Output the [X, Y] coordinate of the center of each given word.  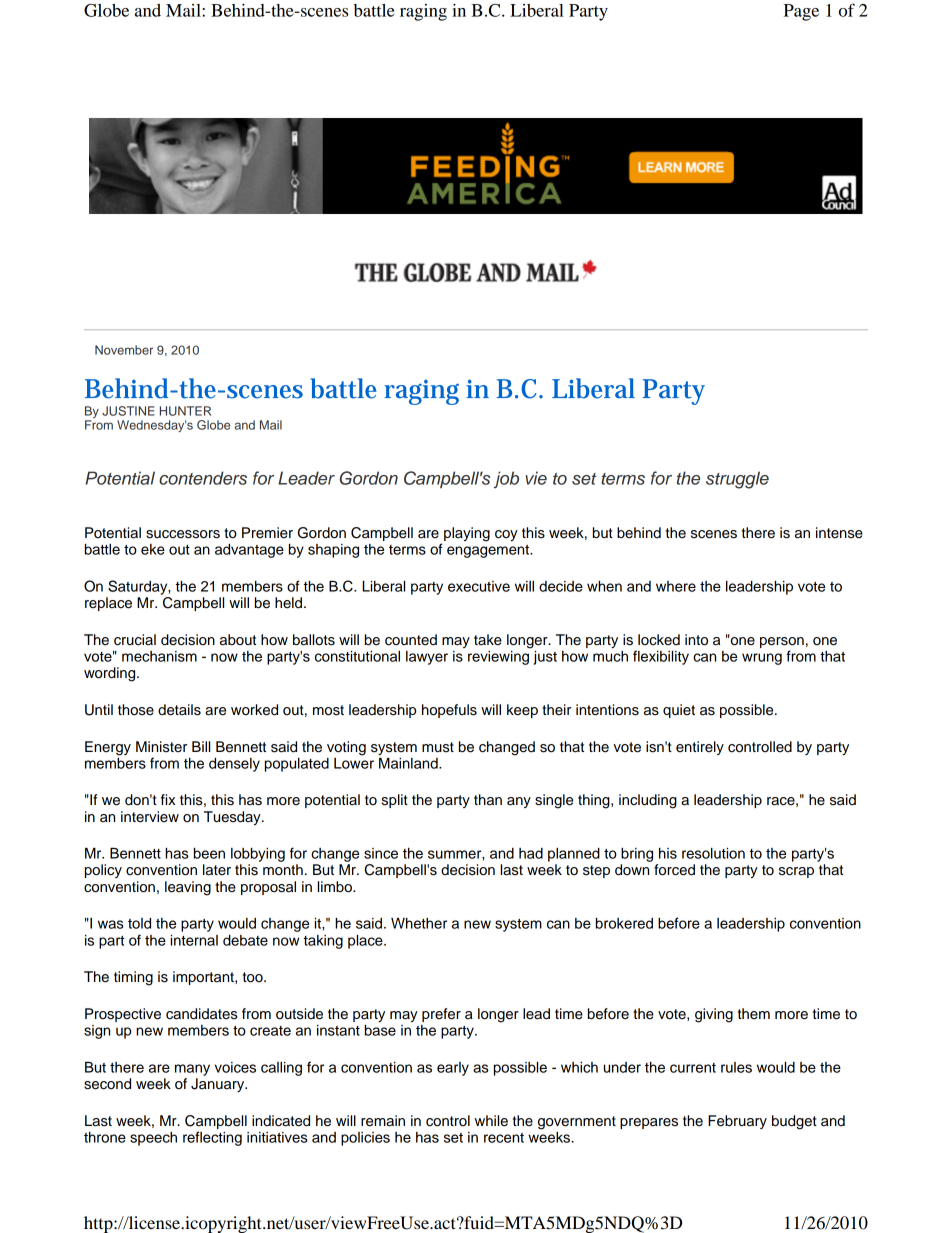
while [491, 1121]
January [219, 1085]
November [124, 350]
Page [801, 12]
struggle [737, 480]
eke [153, 549]
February [737, 1122]
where [676, 586]
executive [479, 586]
